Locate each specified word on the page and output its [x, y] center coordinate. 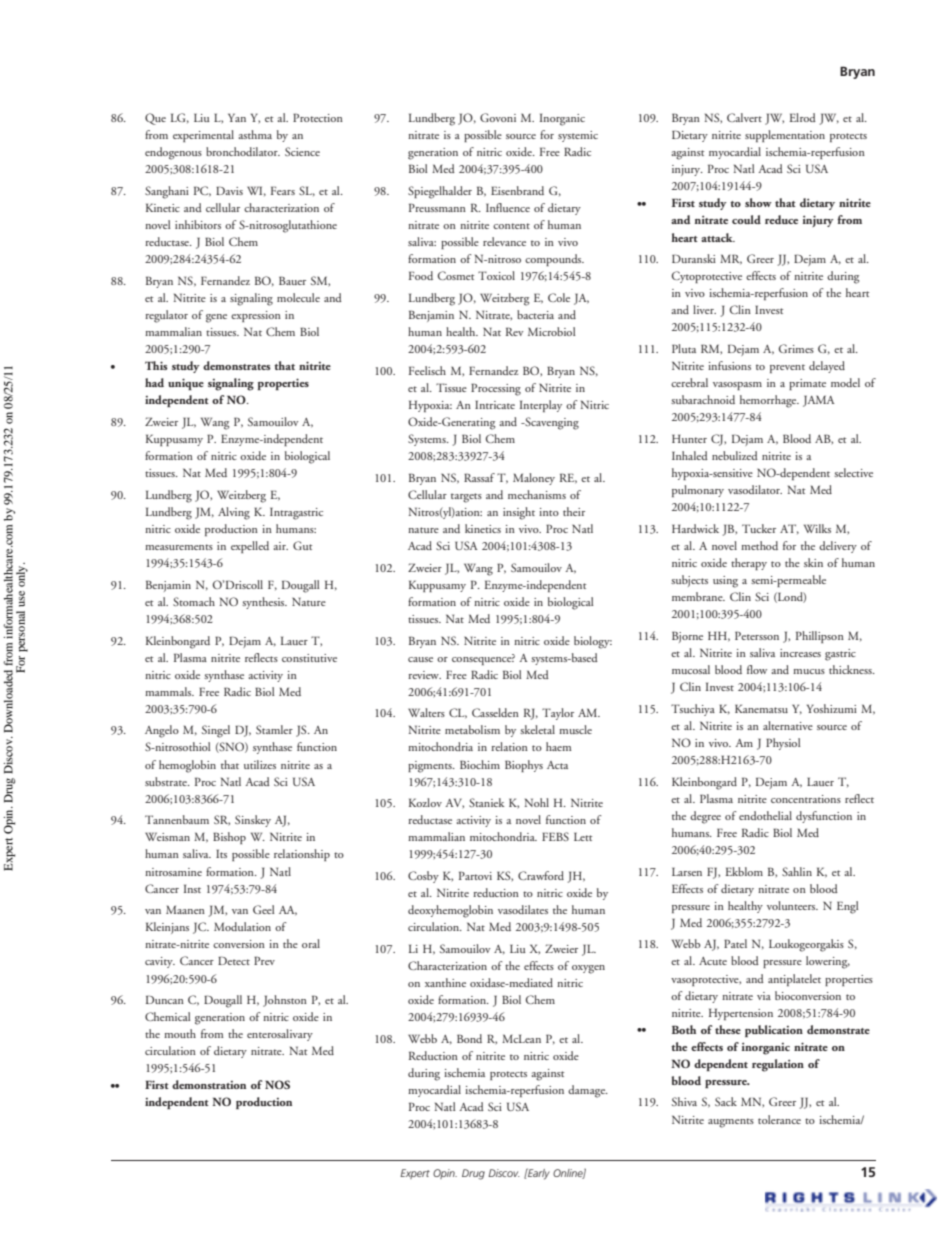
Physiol [783, 744]
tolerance [779, 1119]
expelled [250, 547]
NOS [277, 1084]
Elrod [802, 117]
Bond [469, 1038]
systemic [578, 136]
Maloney [534, 479]
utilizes [260, 764]
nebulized [735, 455]
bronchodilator [243, 151]
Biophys [524, 766]
